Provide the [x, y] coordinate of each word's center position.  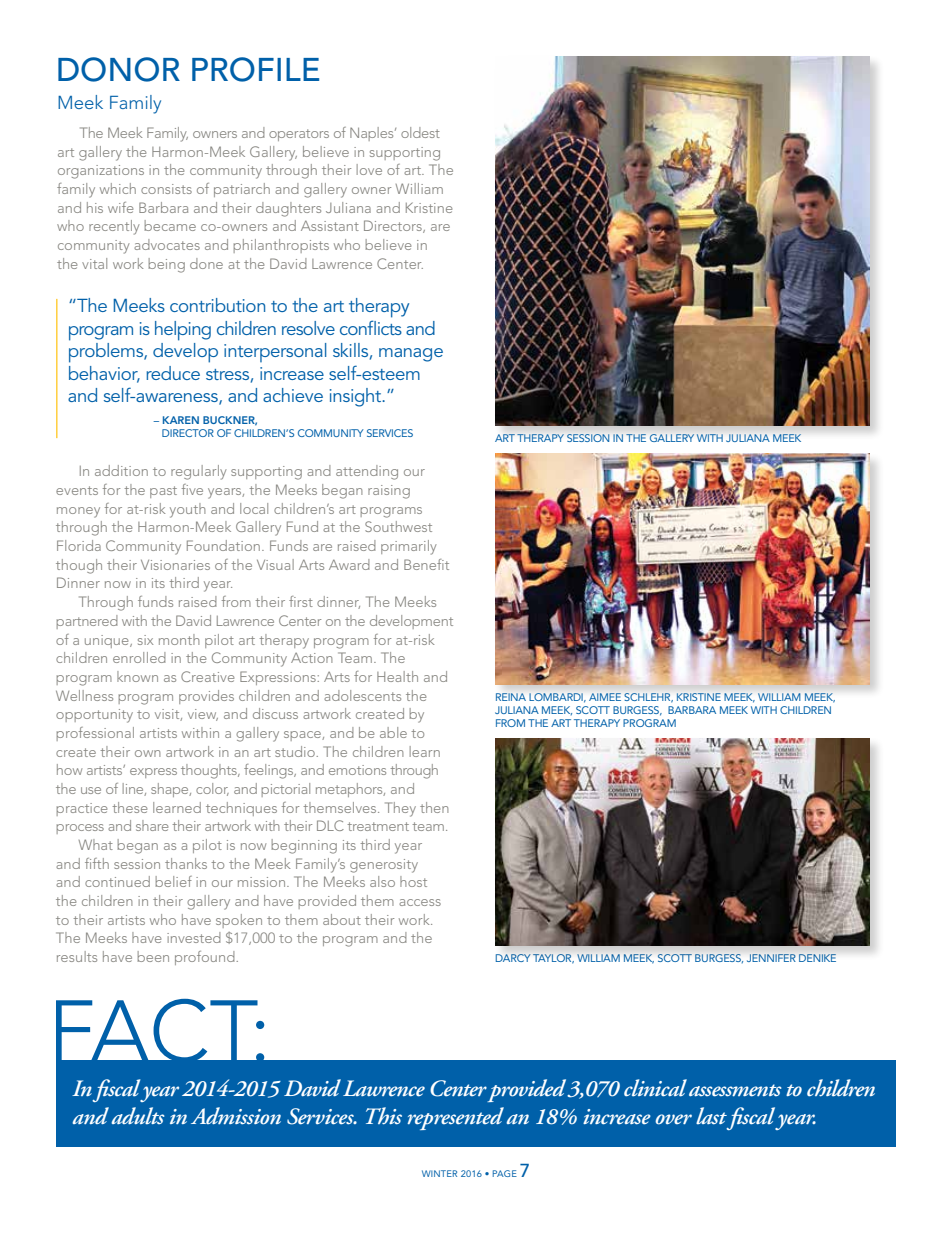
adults [137, 1115]
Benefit [426, 564]
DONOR [119, 69]
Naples [373, 134]
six [145, 640]
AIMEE [605, 697]
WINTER [439, 1173]
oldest [420, 132]
